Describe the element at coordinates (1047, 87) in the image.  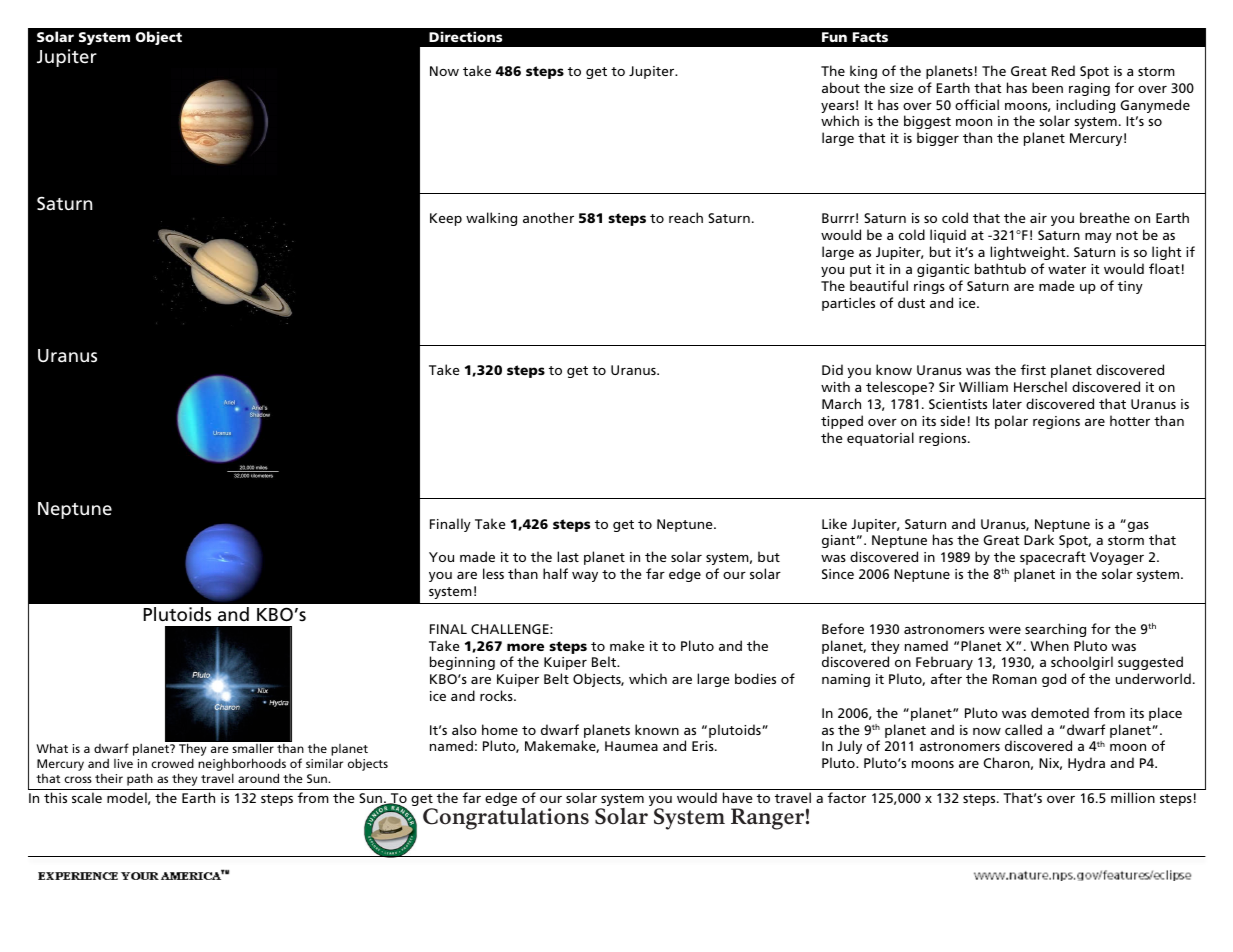
I see `been` at that location.
